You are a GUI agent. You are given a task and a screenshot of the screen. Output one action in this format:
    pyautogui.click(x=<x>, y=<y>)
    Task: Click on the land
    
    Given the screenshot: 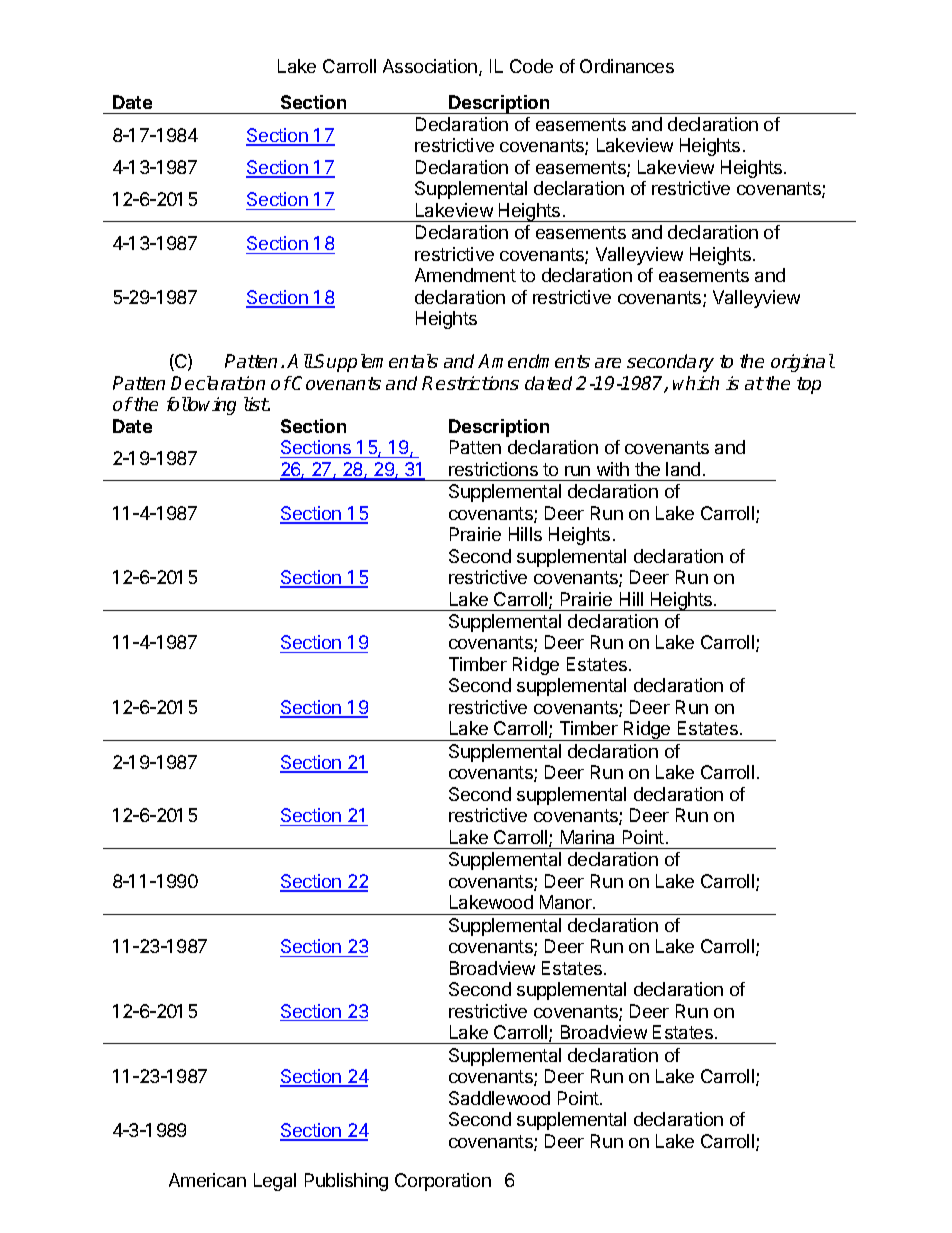 What is the action you would take?
    pyautogui.click(x=683, y=469)
